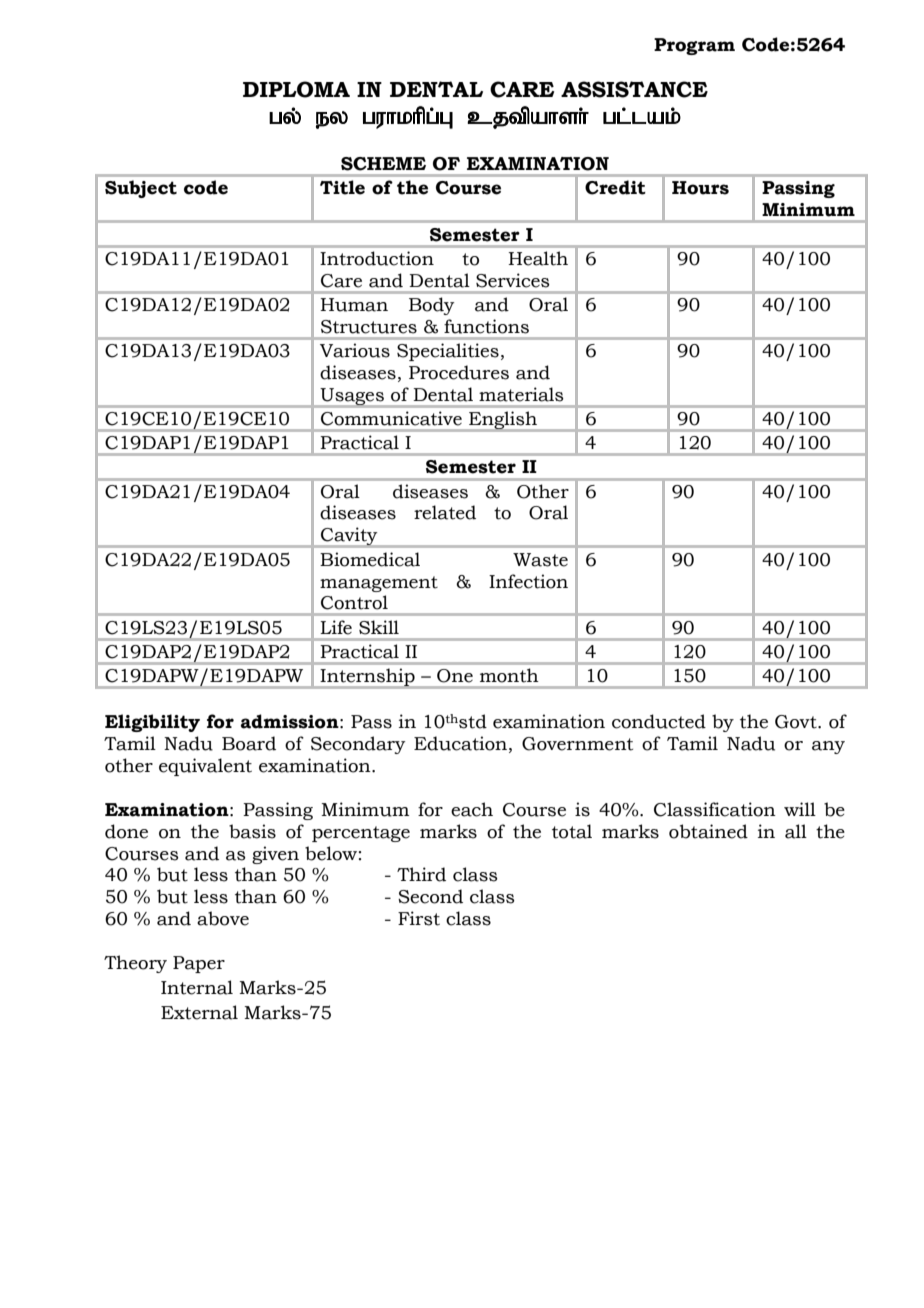  What do you see at coordinates (197, 987) in the screenshot?
I see `Internal` at bounding box center [197, 987].
